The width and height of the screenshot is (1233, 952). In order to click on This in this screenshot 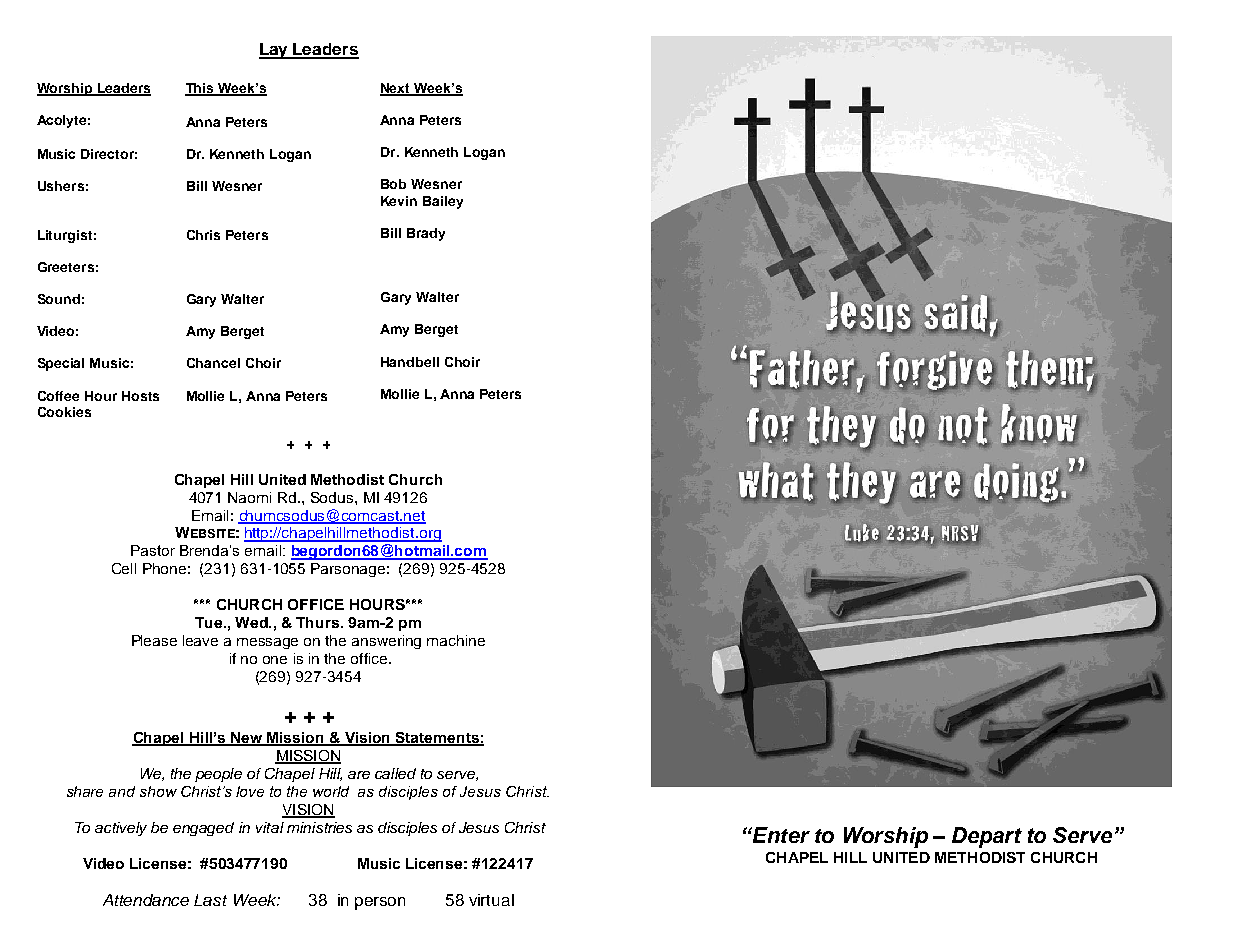, I will do `click(201, 89)`.
